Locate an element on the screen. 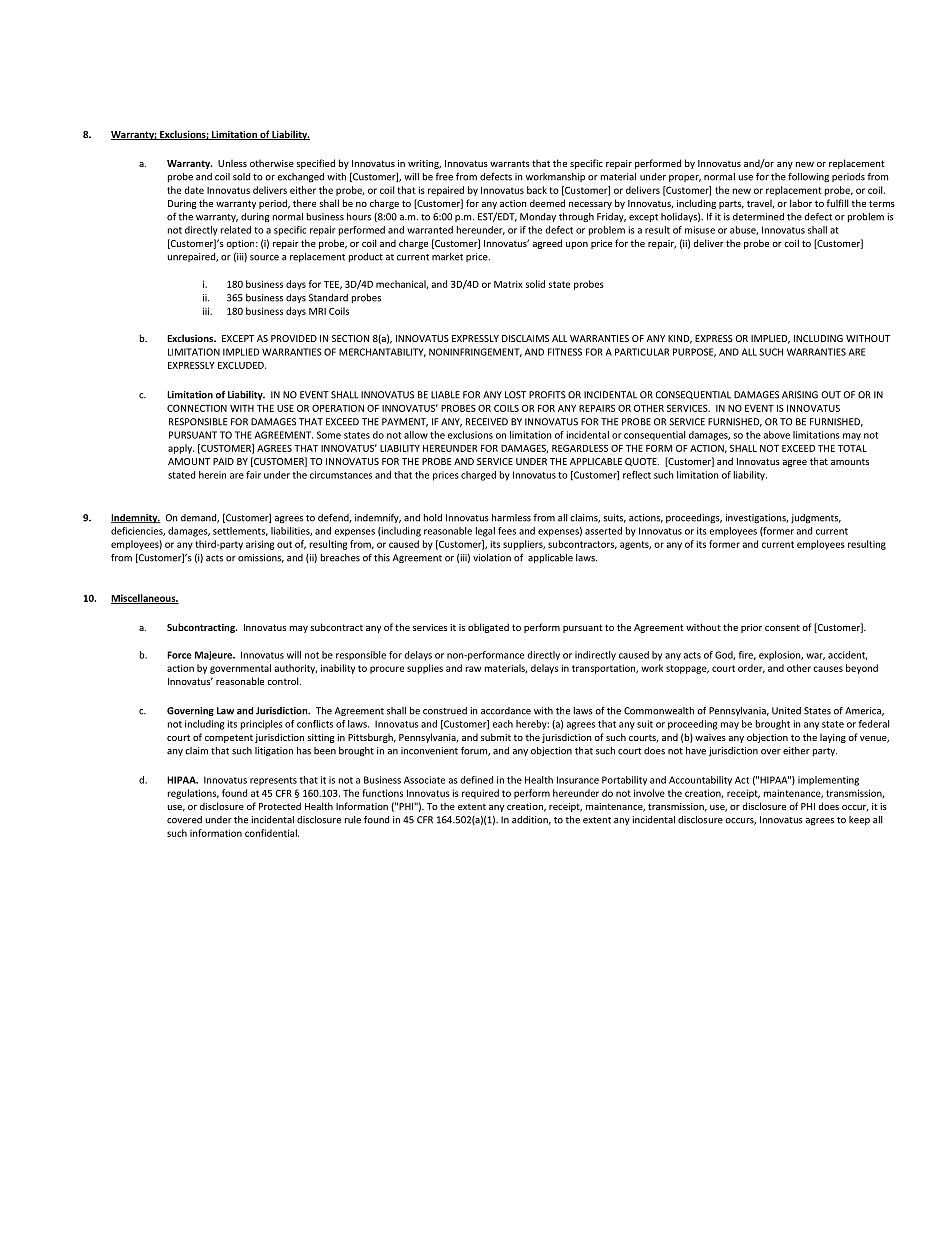  back is located at coordinates (537, 190).
